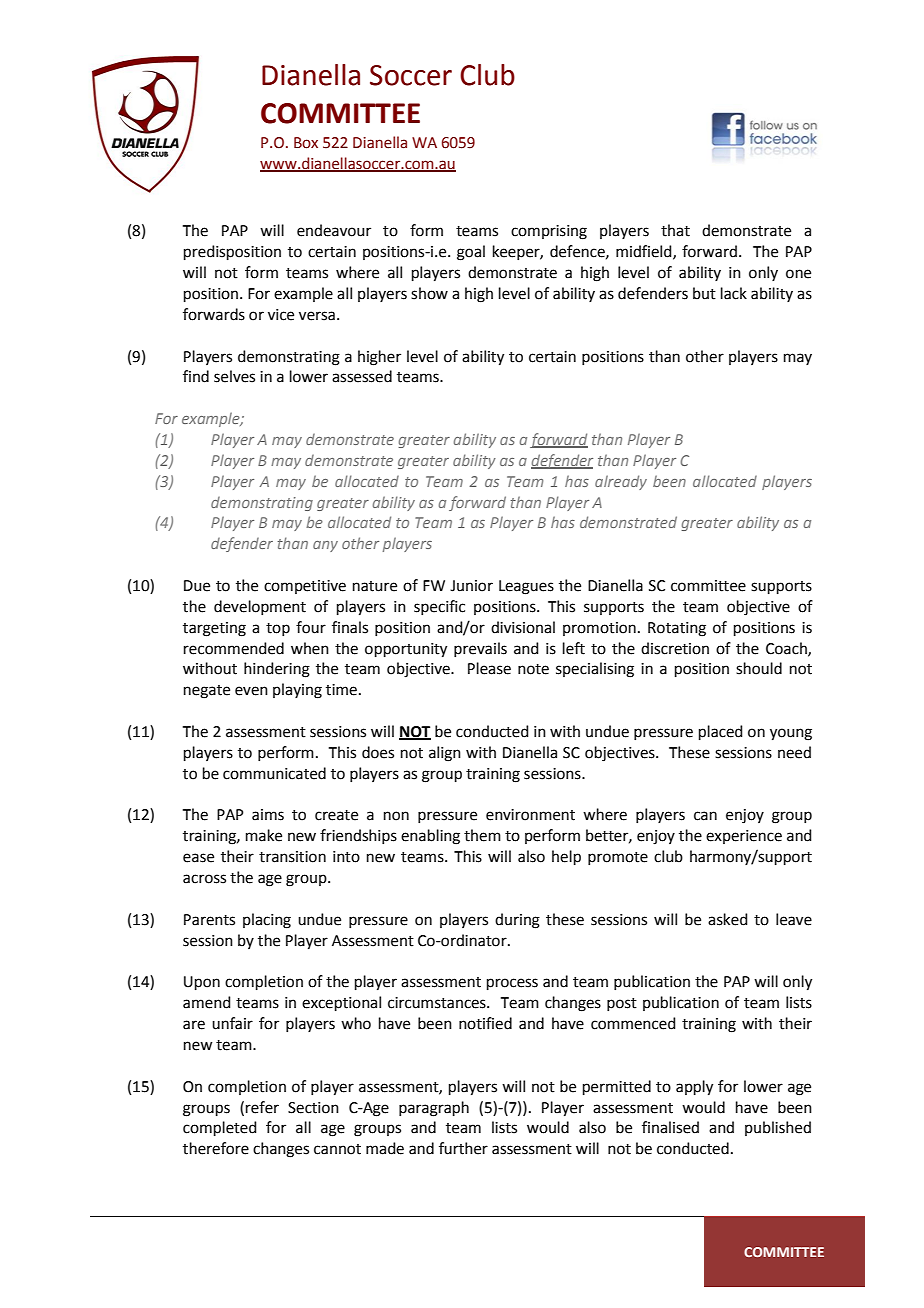 The width and height of the page is (924, 1308). I want to click on comprising, so click(549, 232).
